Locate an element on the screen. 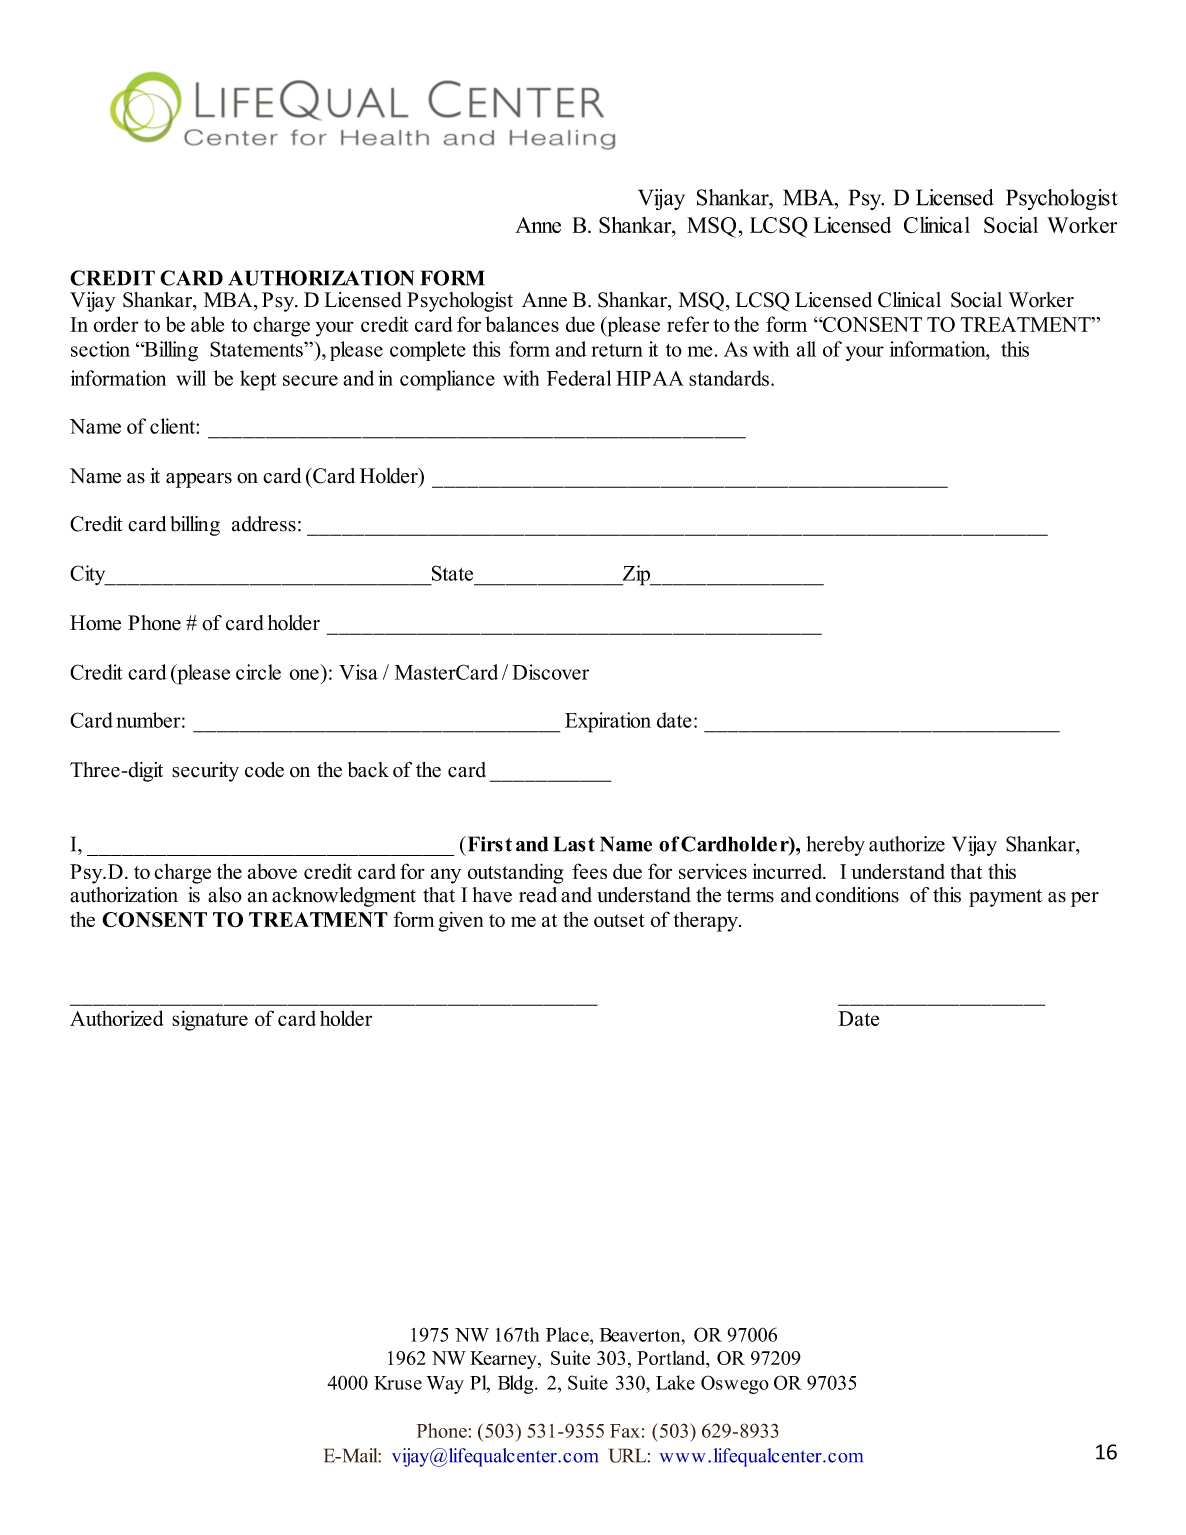  Way is located at coordinates (445, 1385).
